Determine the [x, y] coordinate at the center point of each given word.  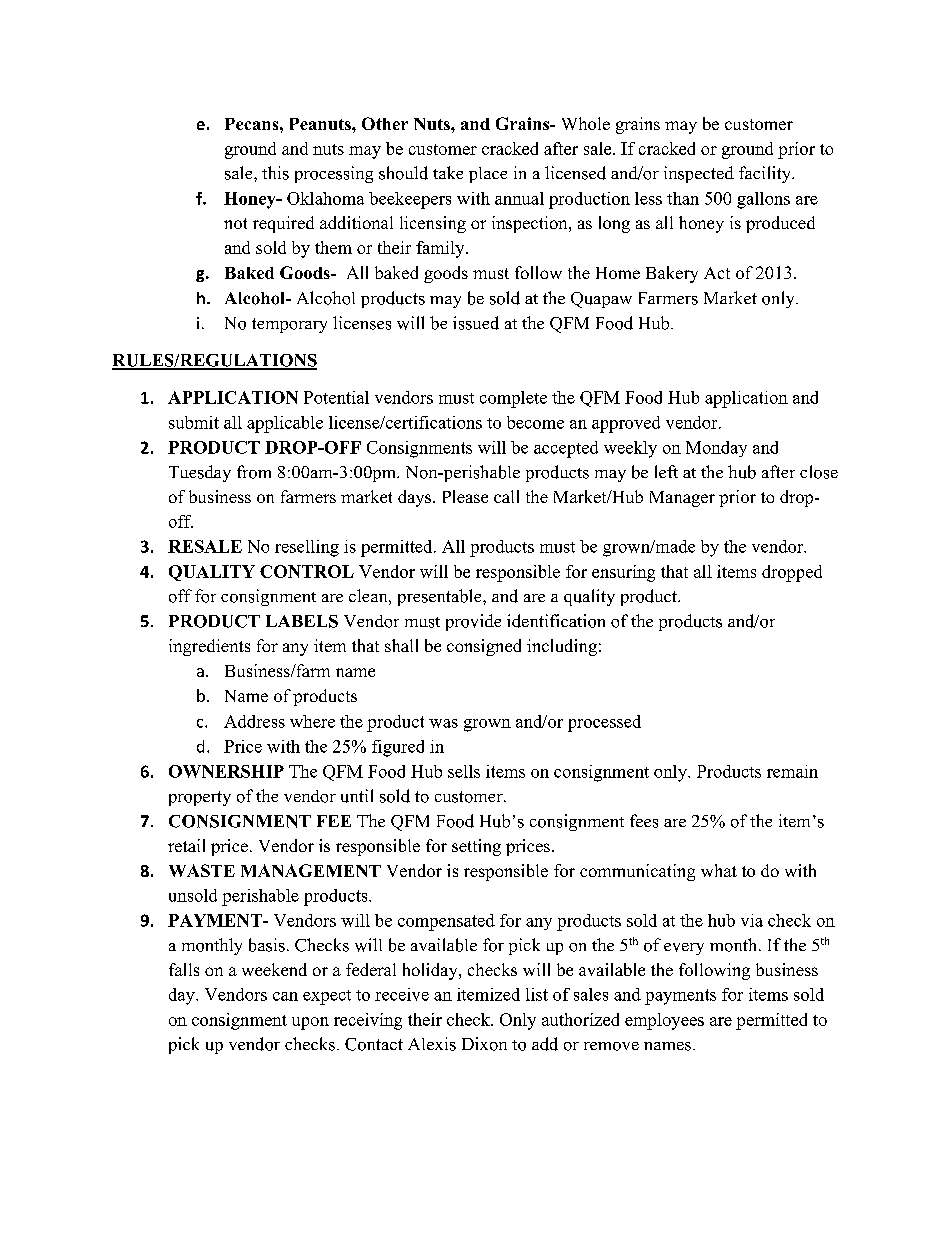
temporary [289, 325]
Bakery [672, 274]
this [275, 173]
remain [792, 771]
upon [310, 1023]
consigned [484, 647]
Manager [682, 499]
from [254, 472]
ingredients [209, 647]
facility [766, 174]
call [506, 496]
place [488, 175]
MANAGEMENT [311, 870]
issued [476, 323]
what [719, 870]
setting [476, 847]
